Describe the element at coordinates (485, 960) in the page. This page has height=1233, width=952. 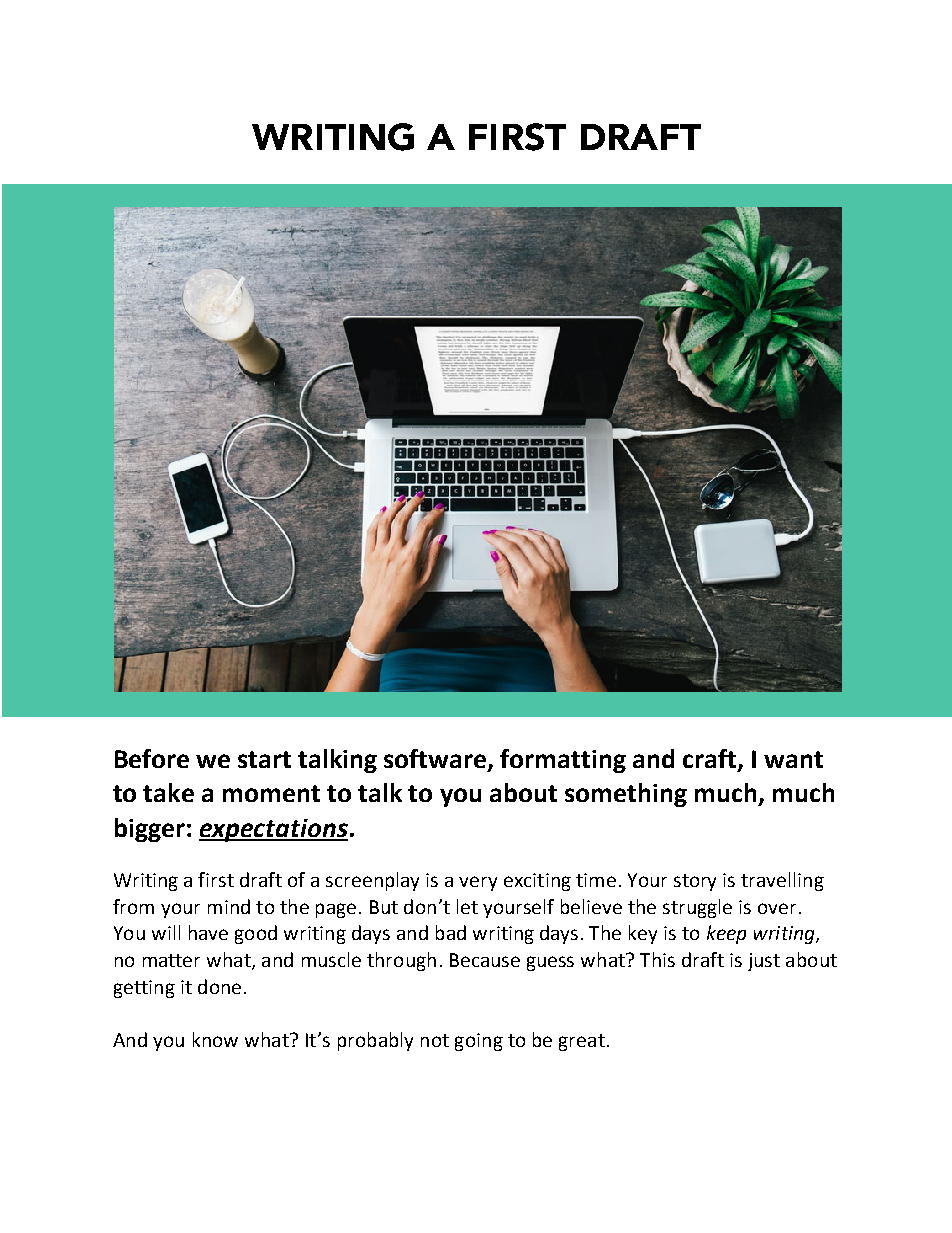
I see `Because` at that location.
